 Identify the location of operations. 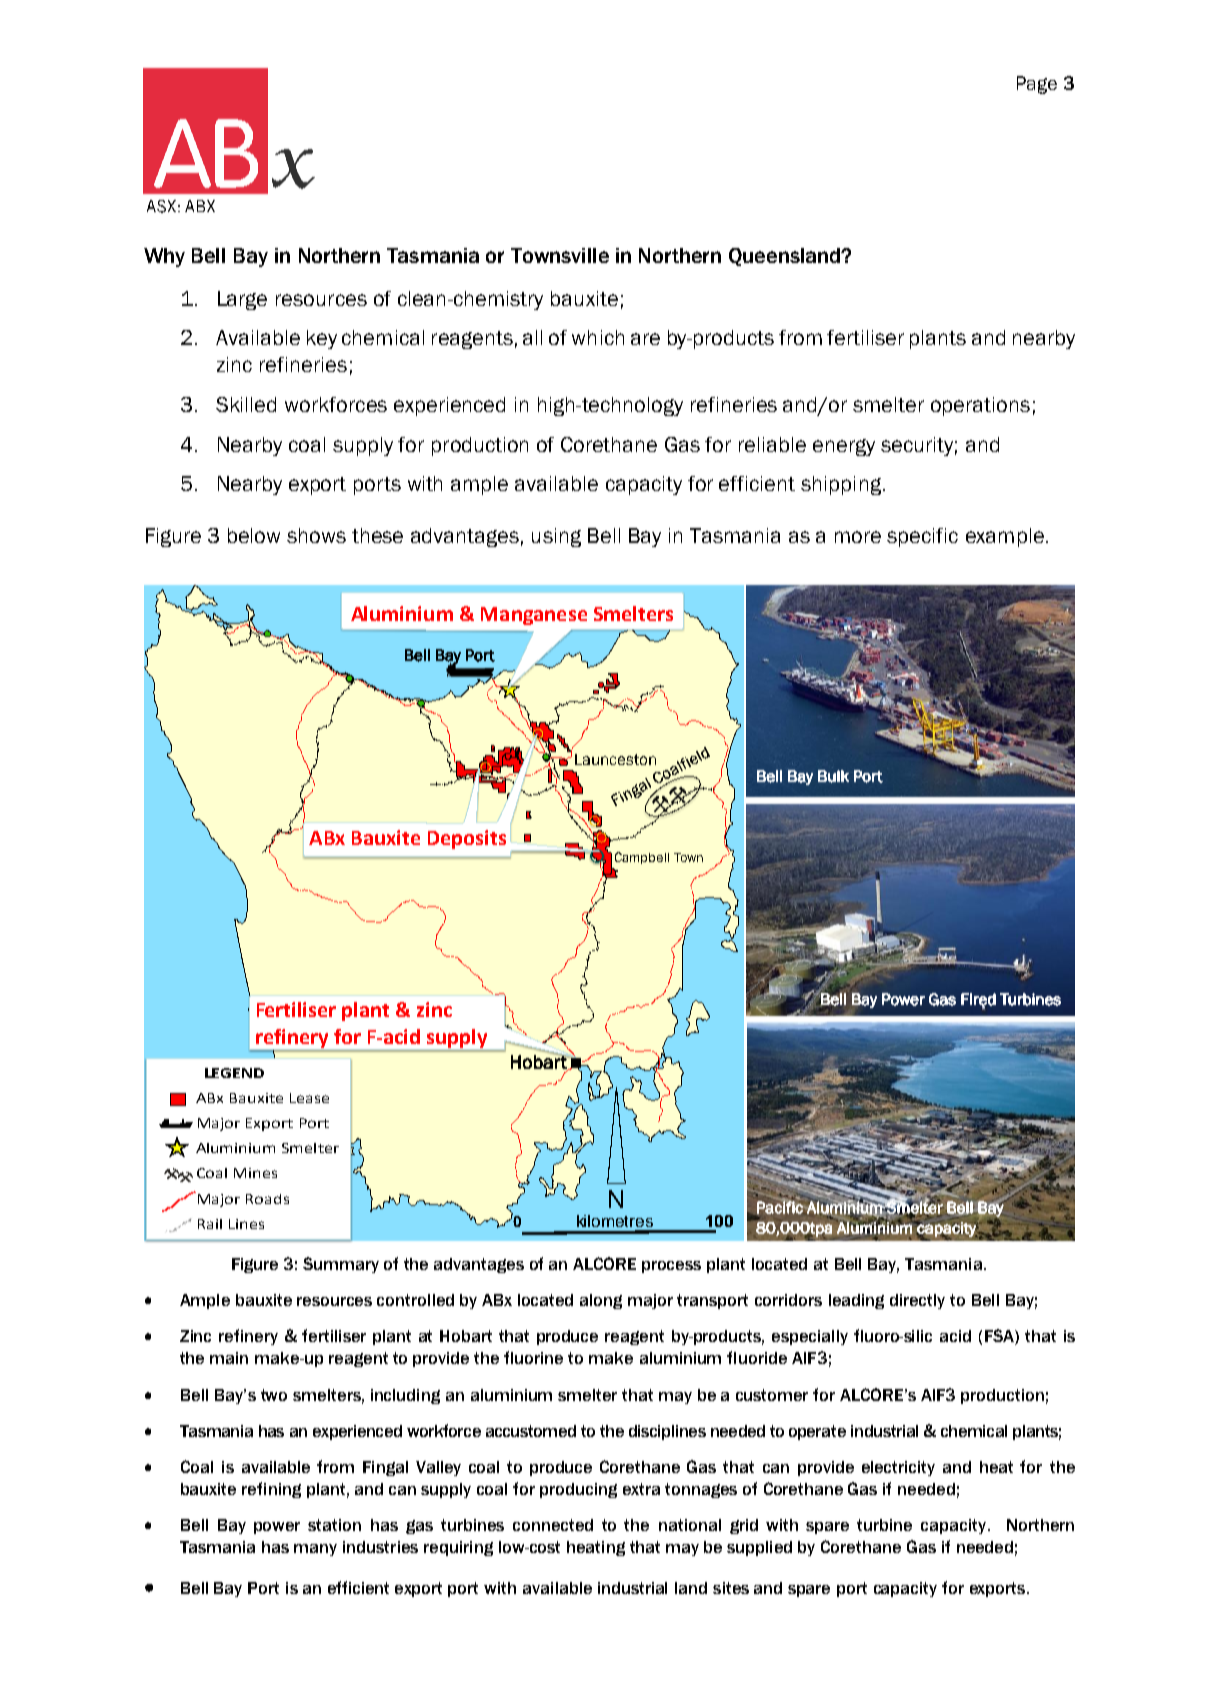
(980, 406).
